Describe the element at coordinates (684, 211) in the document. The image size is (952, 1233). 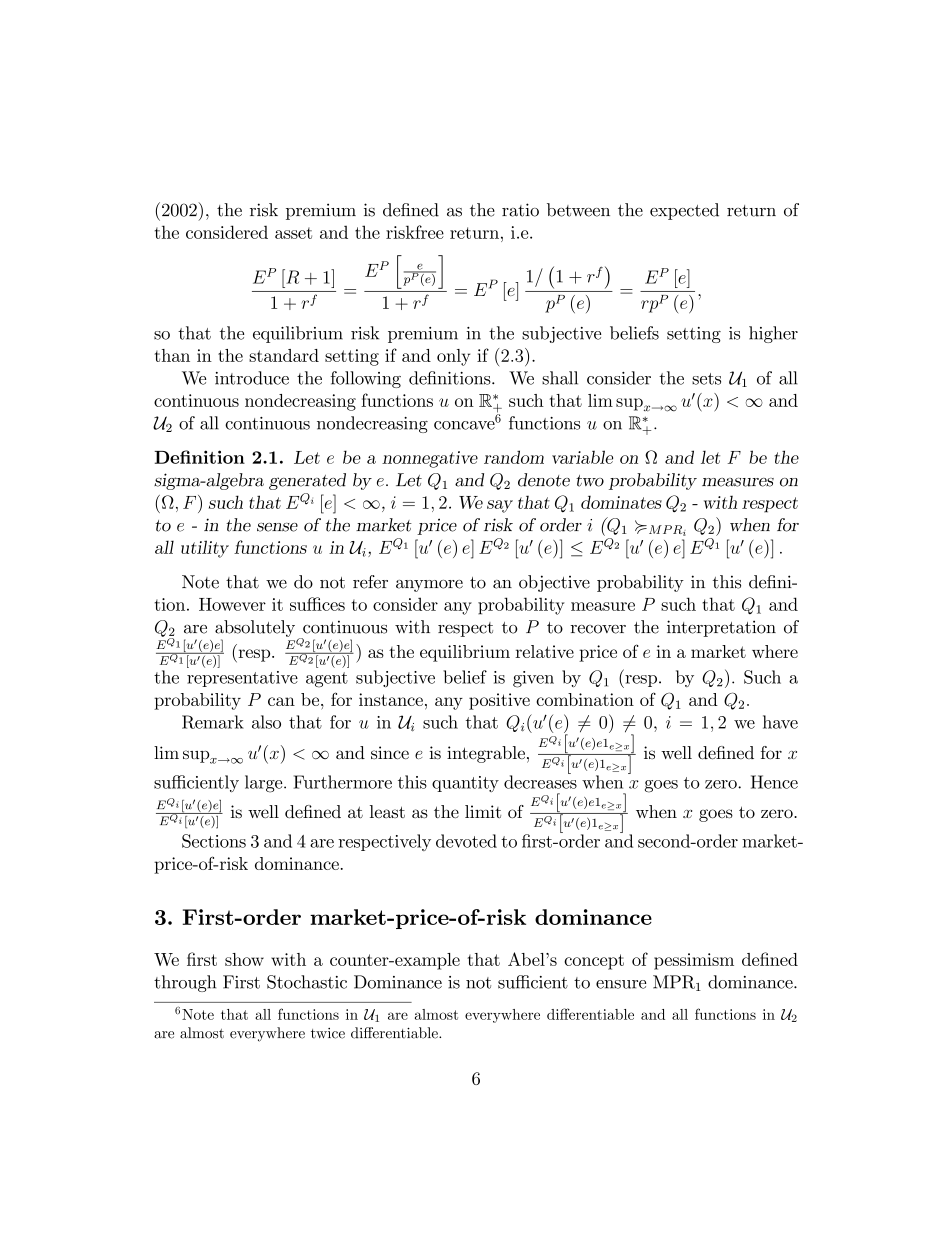
I see `expected` at that location.
